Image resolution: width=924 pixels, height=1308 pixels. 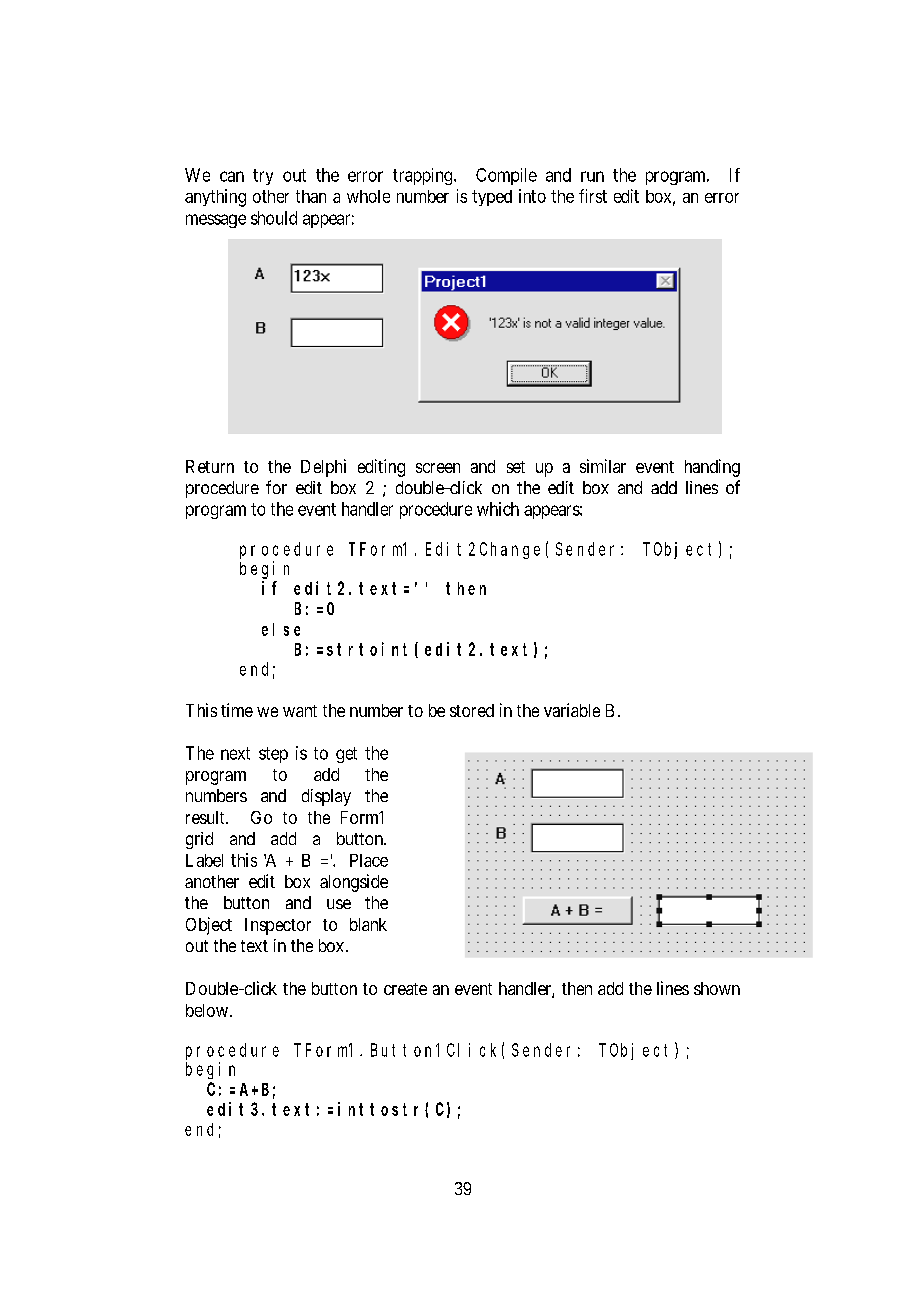 What do you see at coordinates (206, 817) in the screenshot?
I see `result` at bounding box center [206, 817].
